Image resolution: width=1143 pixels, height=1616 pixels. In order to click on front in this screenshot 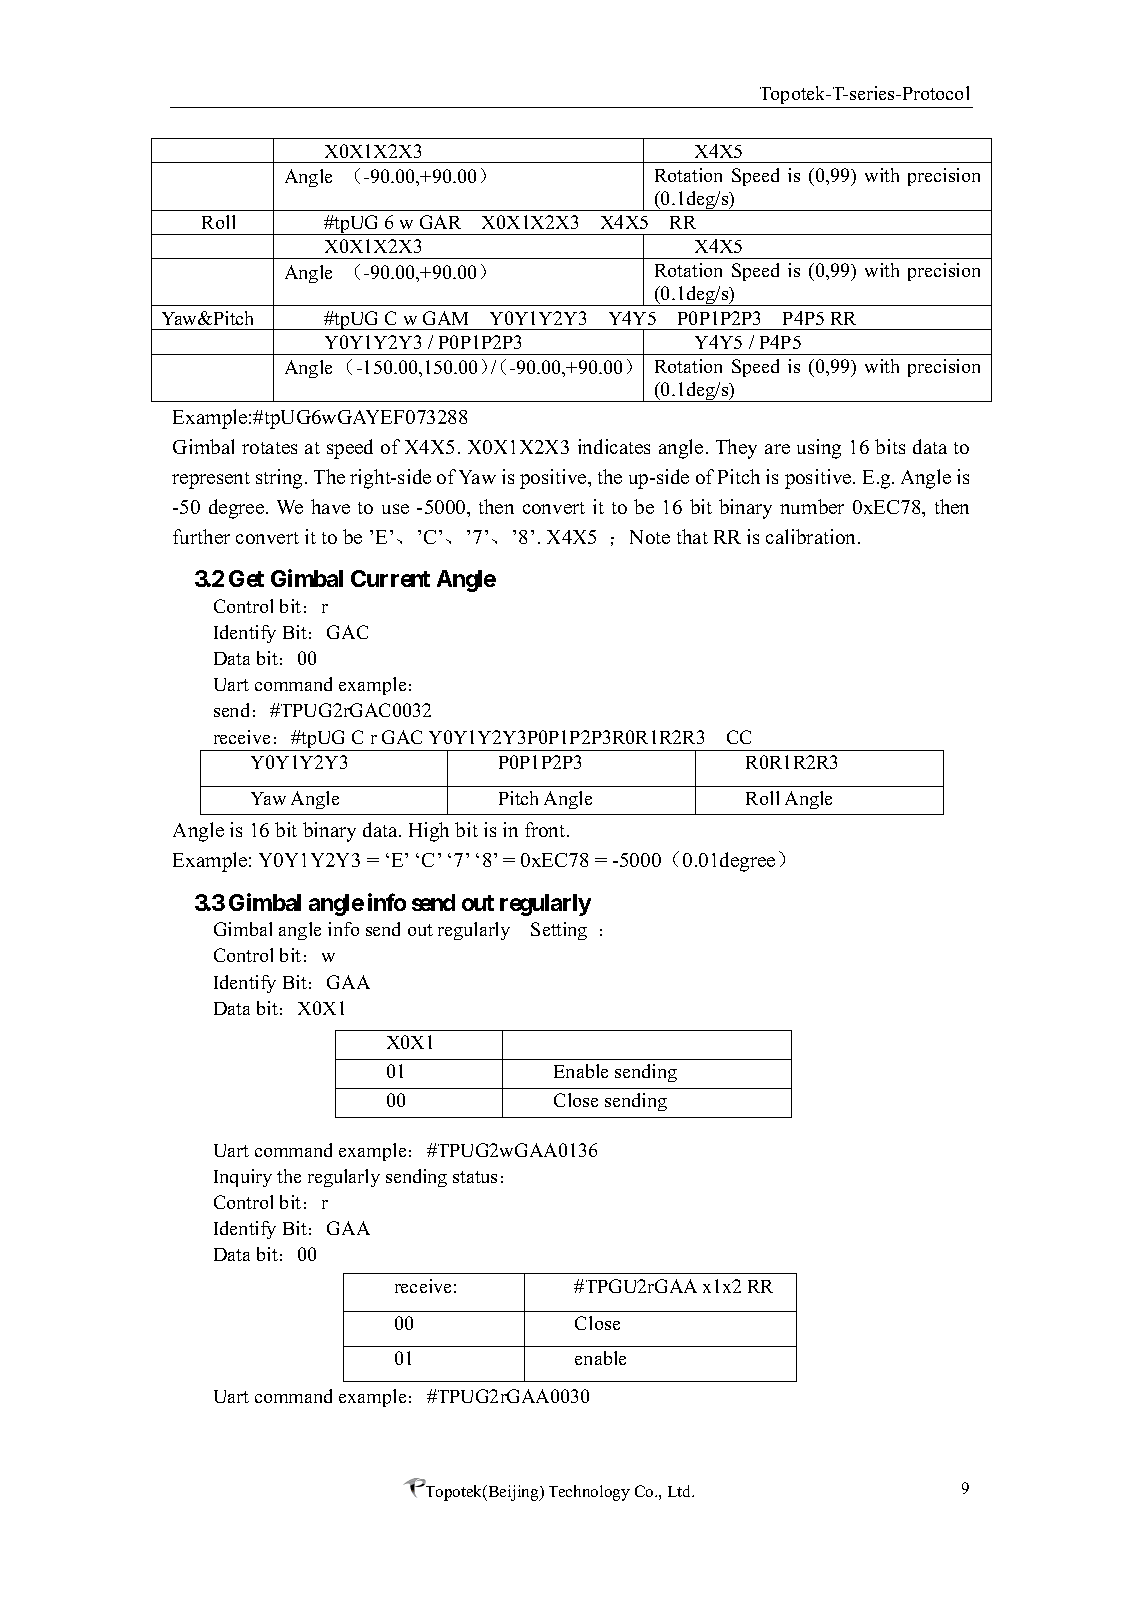, I will do `click(546, 829)`.
